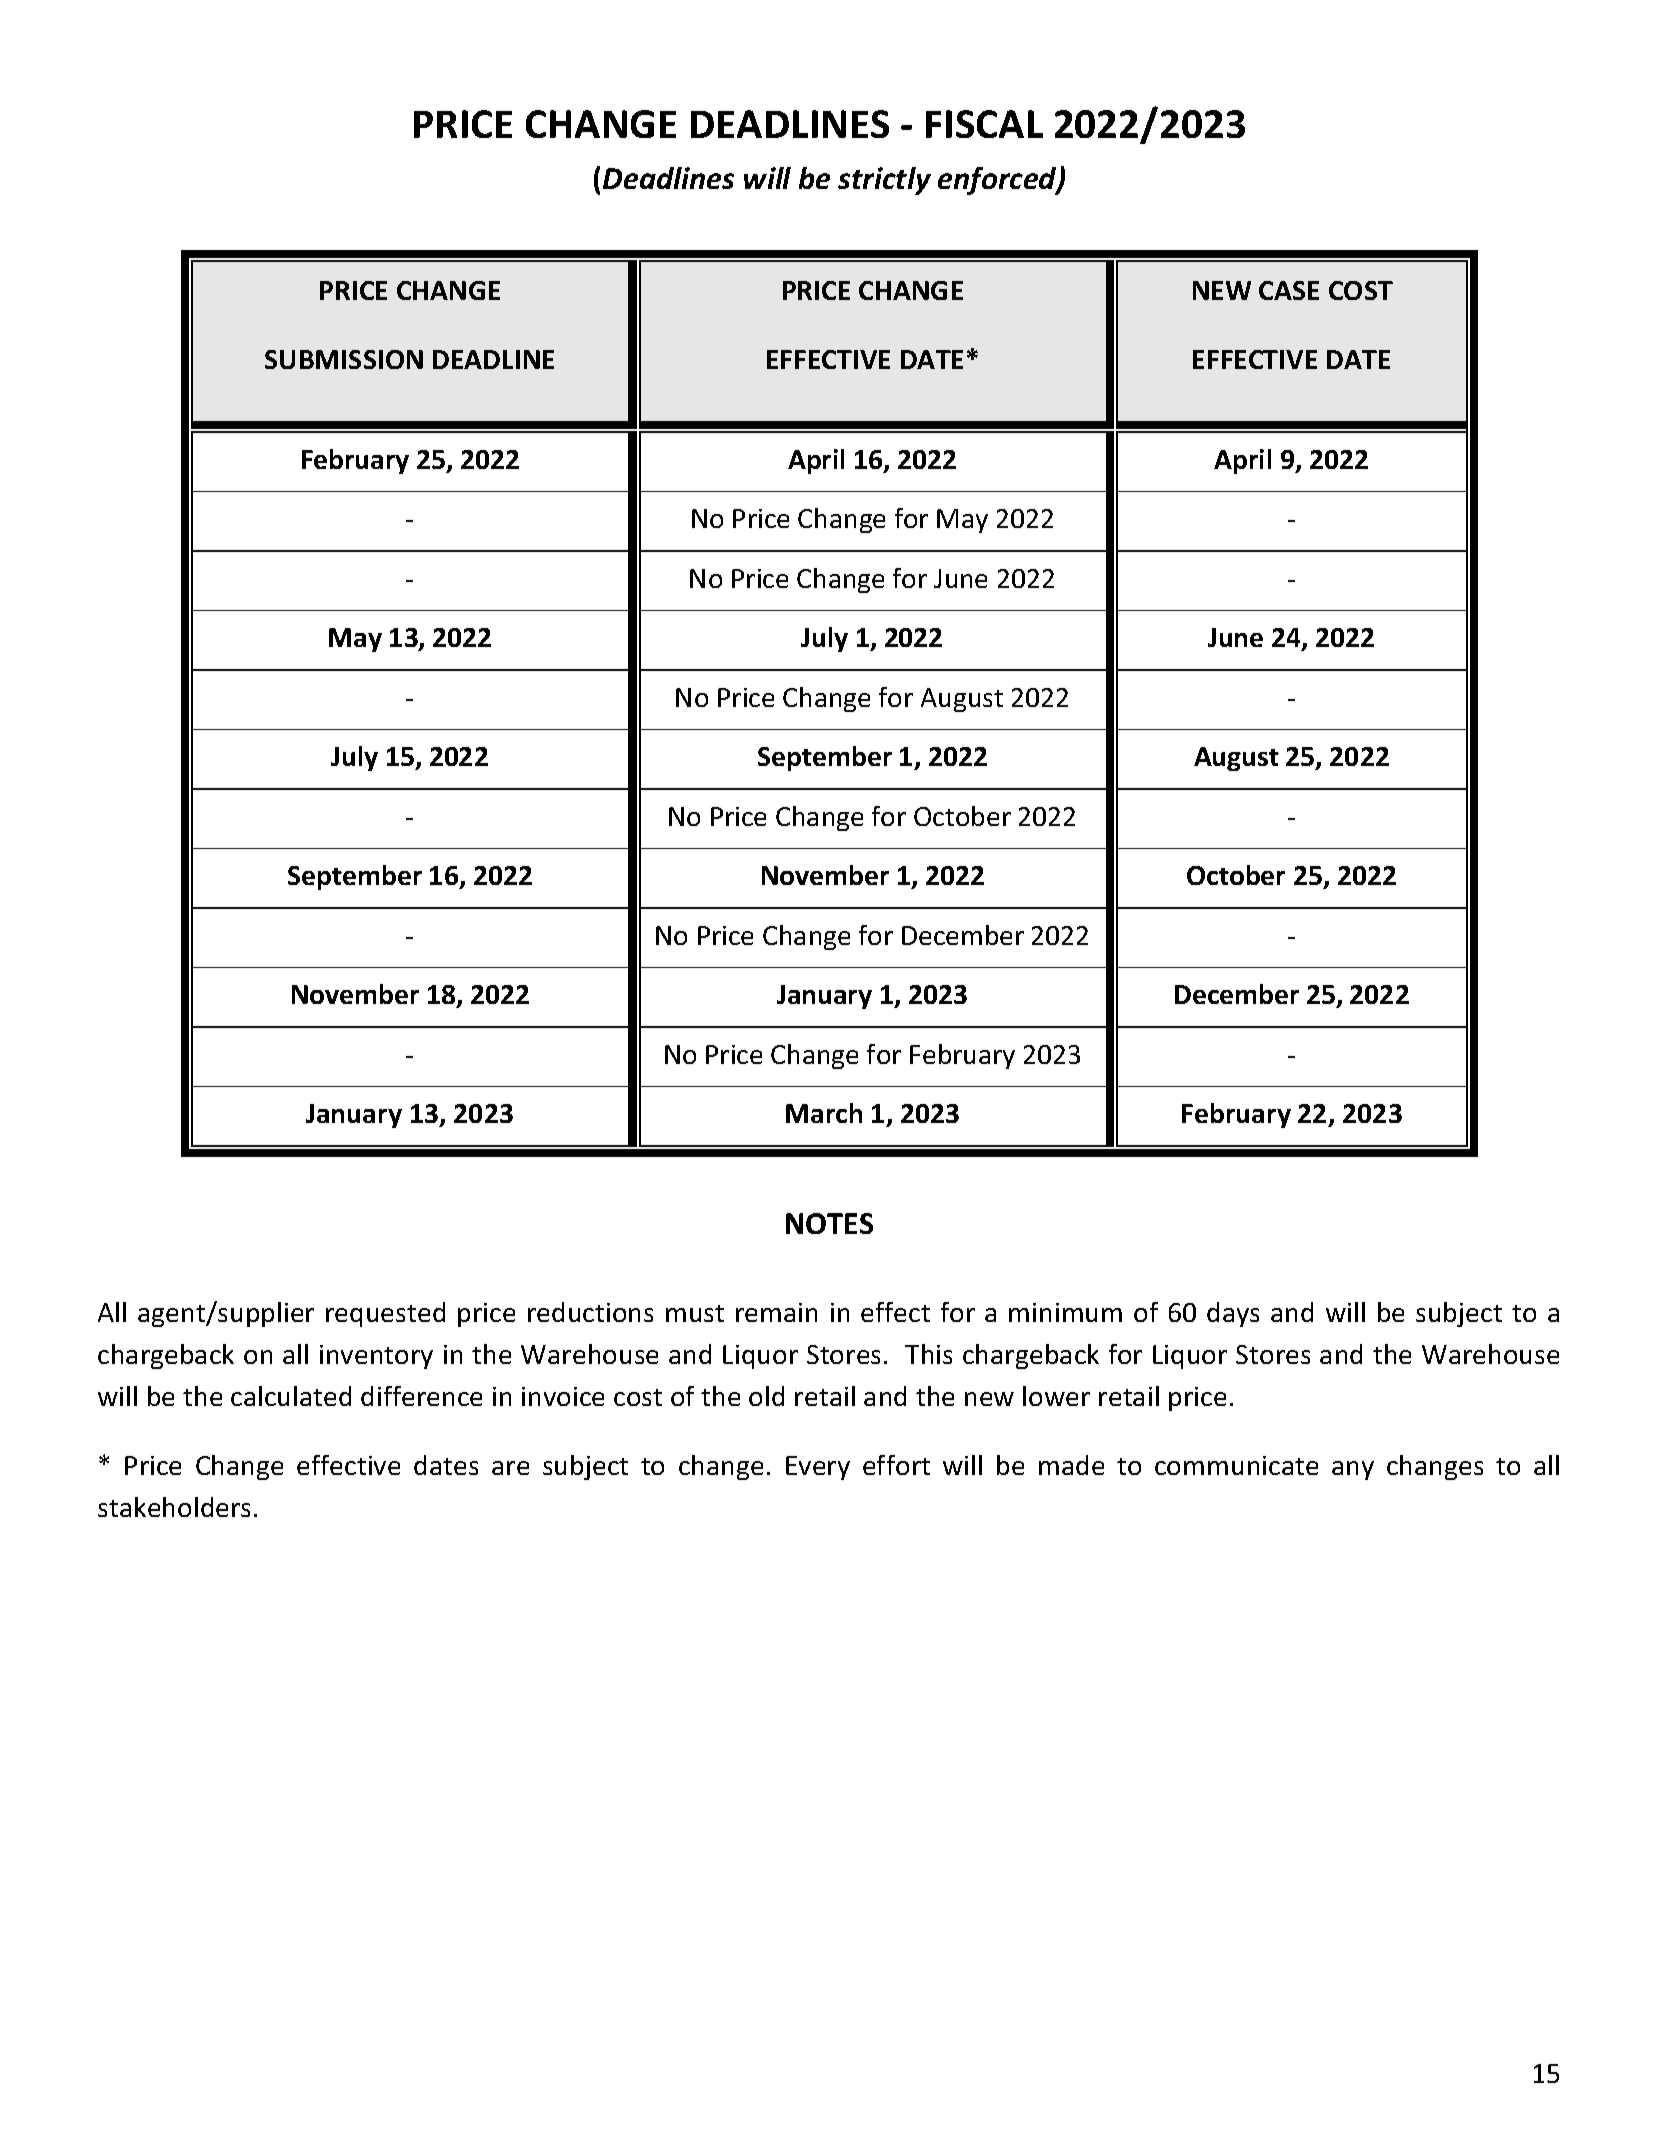 This screenshot has height=2147, width=1659. I want to click on NOTES, so click(829, 1223).
